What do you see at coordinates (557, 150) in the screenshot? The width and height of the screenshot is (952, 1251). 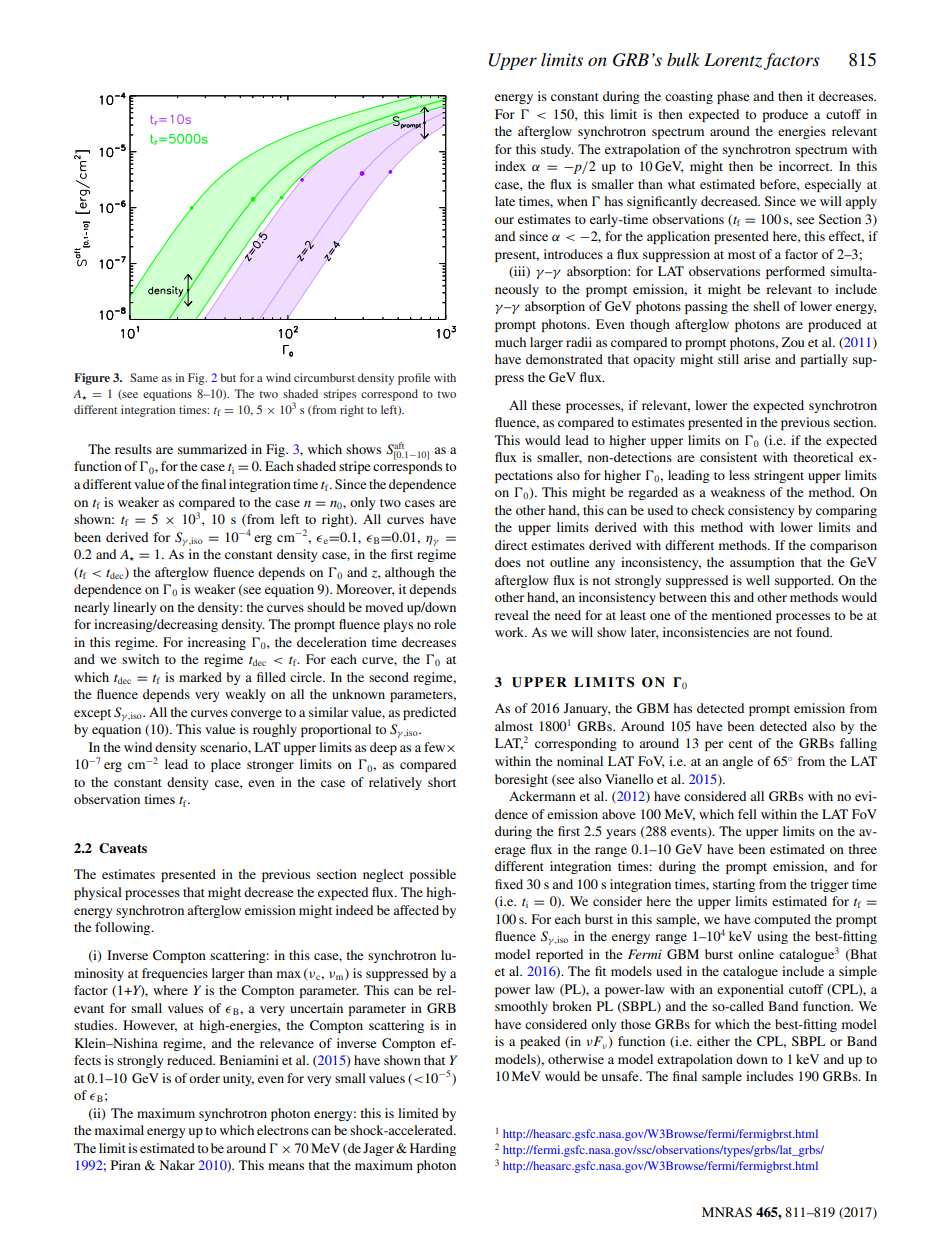 I see `study` at bounding box center [557, 150].
